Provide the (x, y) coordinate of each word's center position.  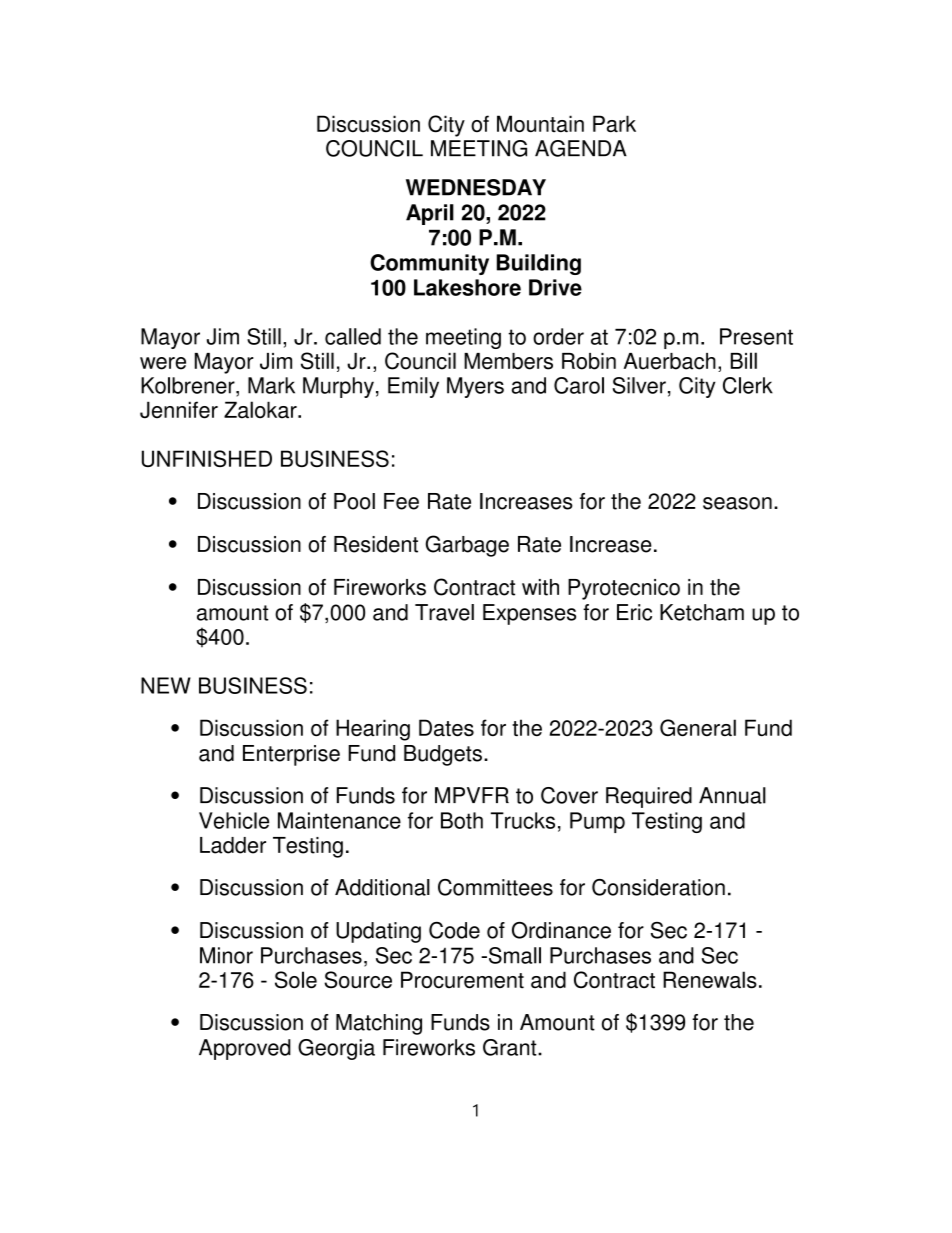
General (698, 727)
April (430, 214)
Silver (639, 385)
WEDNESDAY (476, 187)
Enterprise (291, 755)
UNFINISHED (207, 458)
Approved (245, 1049)
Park (614, 124)
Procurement (462, 980)
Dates (446, 727)
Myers (475, 387)
